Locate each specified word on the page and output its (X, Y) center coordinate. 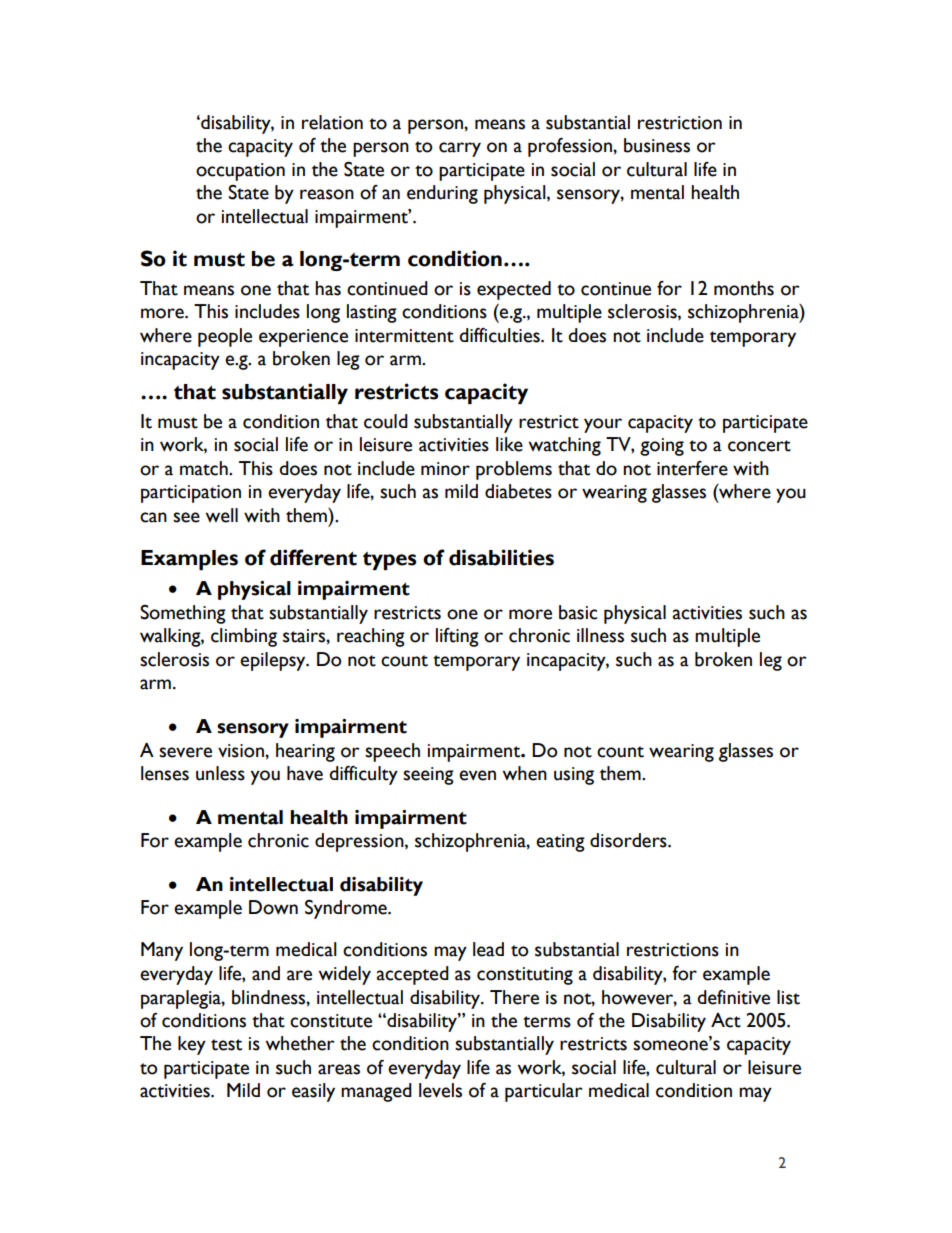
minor (445, 469)
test (226, 1045)
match (205, 468)
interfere (692, 468)
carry (460, 149)
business (657, 145)
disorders (629, 840)
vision (242, 751)
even (477, 775)
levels (440, 1090)
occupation (240, 172)
